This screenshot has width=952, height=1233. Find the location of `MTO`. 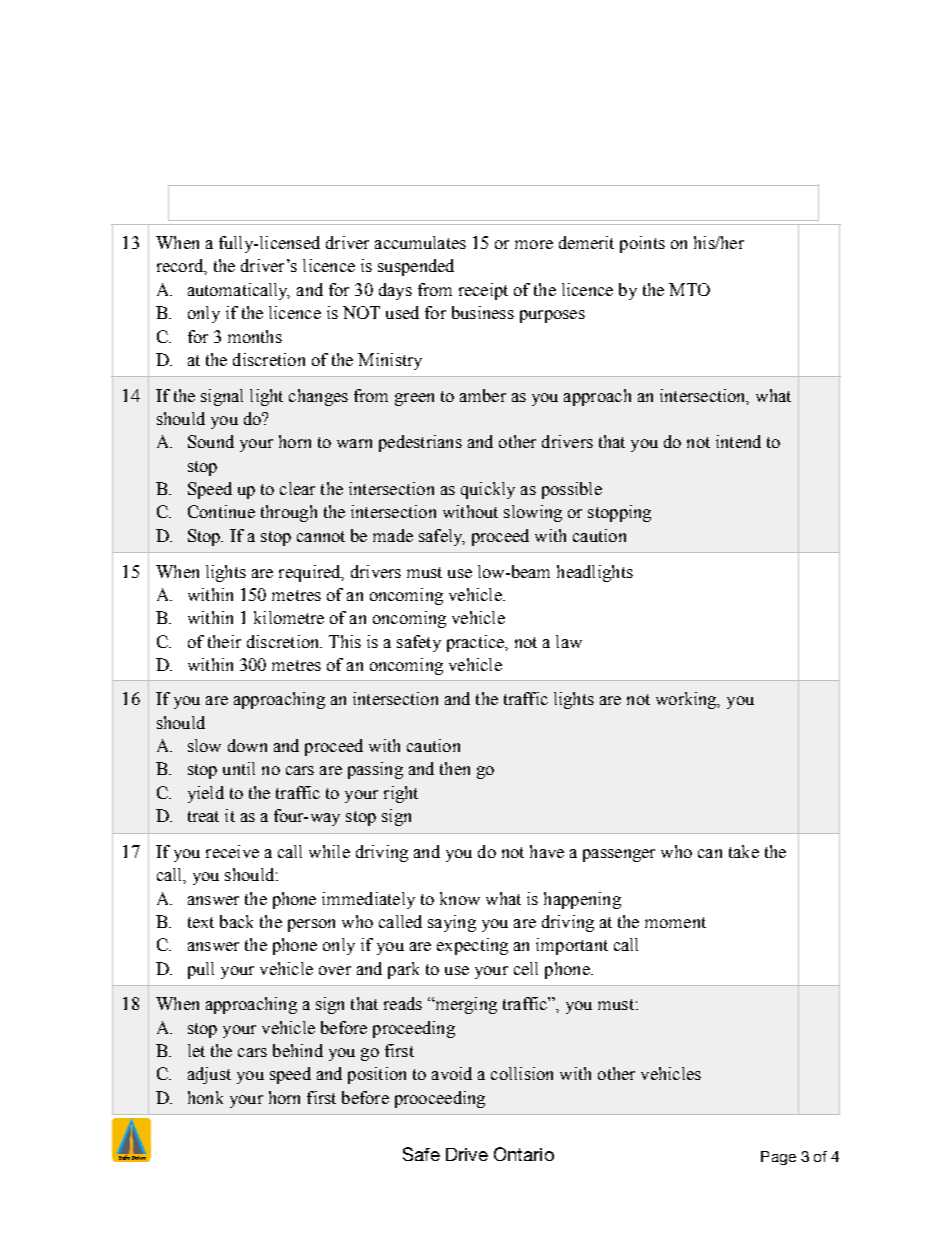

MTO is located at coordinates (689, 289).
